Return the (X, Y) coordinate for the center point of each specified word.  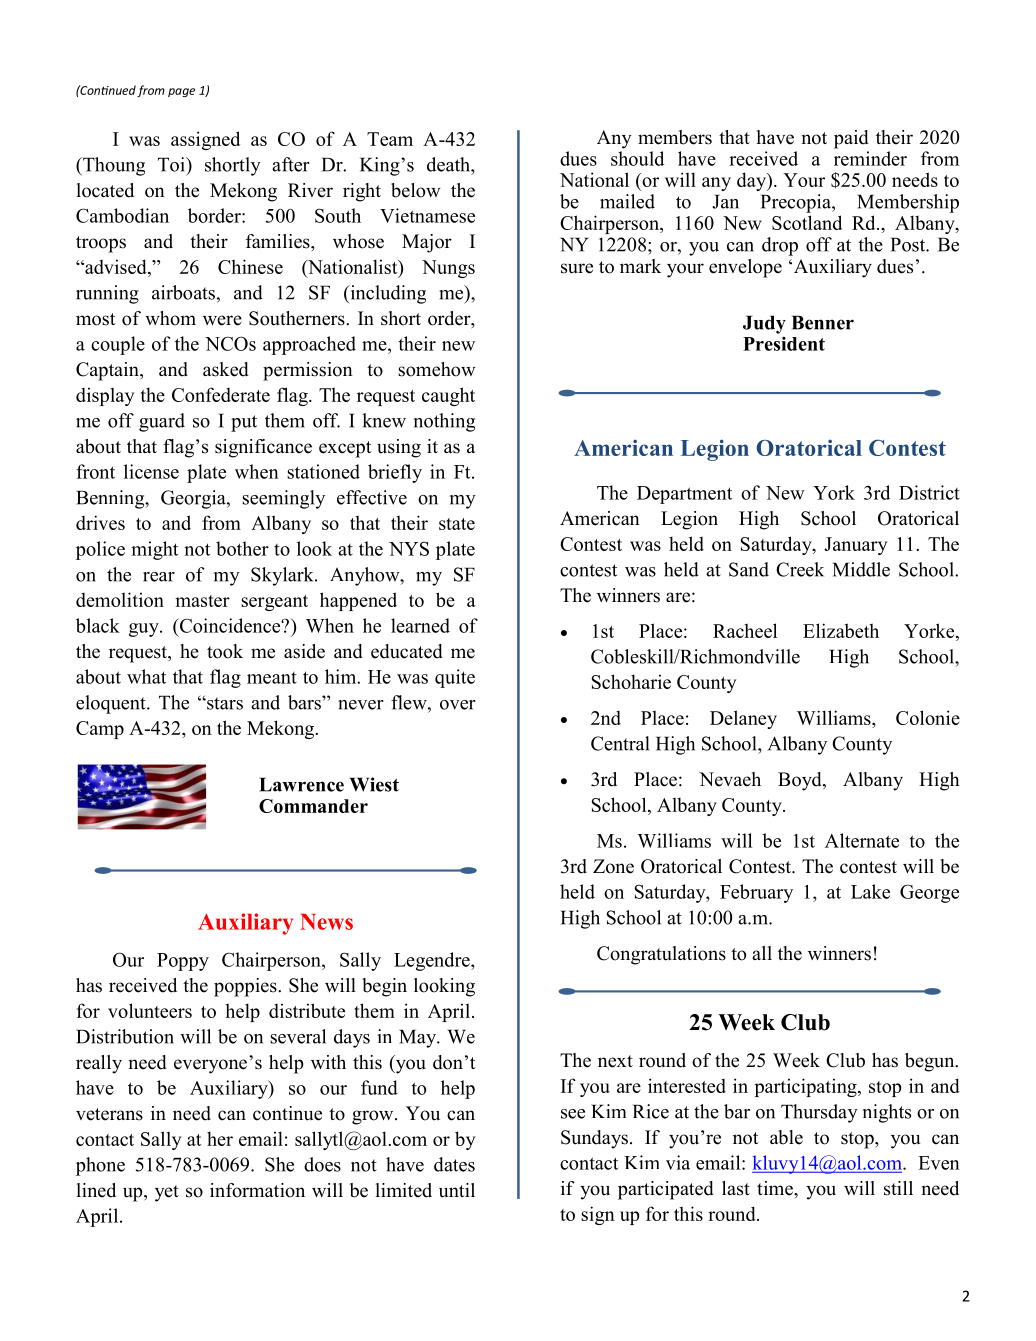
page (181, 92)
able (786, 1137)
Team (390, 139)
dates (454, 1164)
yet (167, 1193)
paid (851, 139)
